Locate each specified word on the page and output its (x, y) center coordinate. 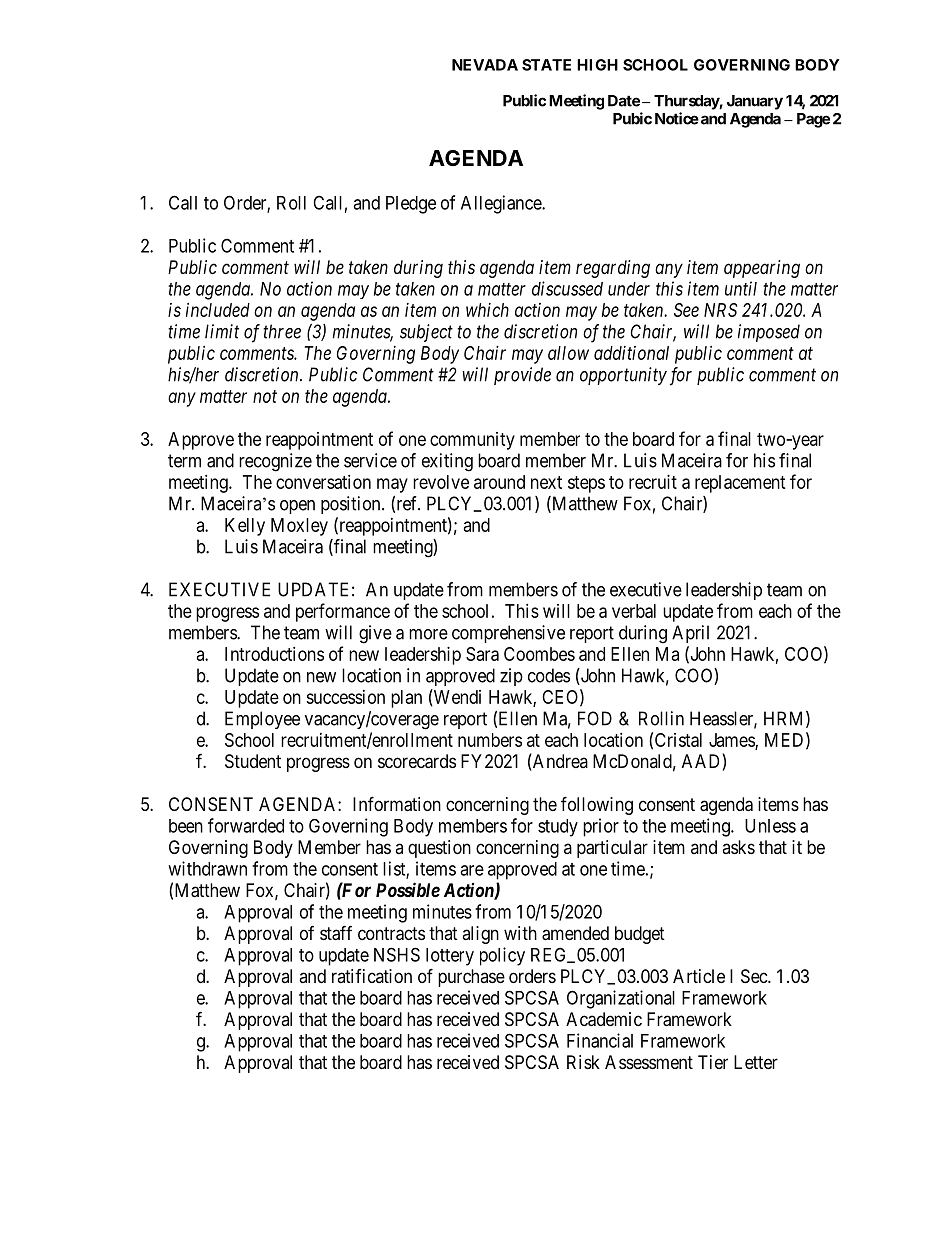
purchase (471, 978)
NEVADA (485, 65)
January (755, 102)
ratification (372, 976)
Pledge (411, 205)
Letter (756, 1062)
